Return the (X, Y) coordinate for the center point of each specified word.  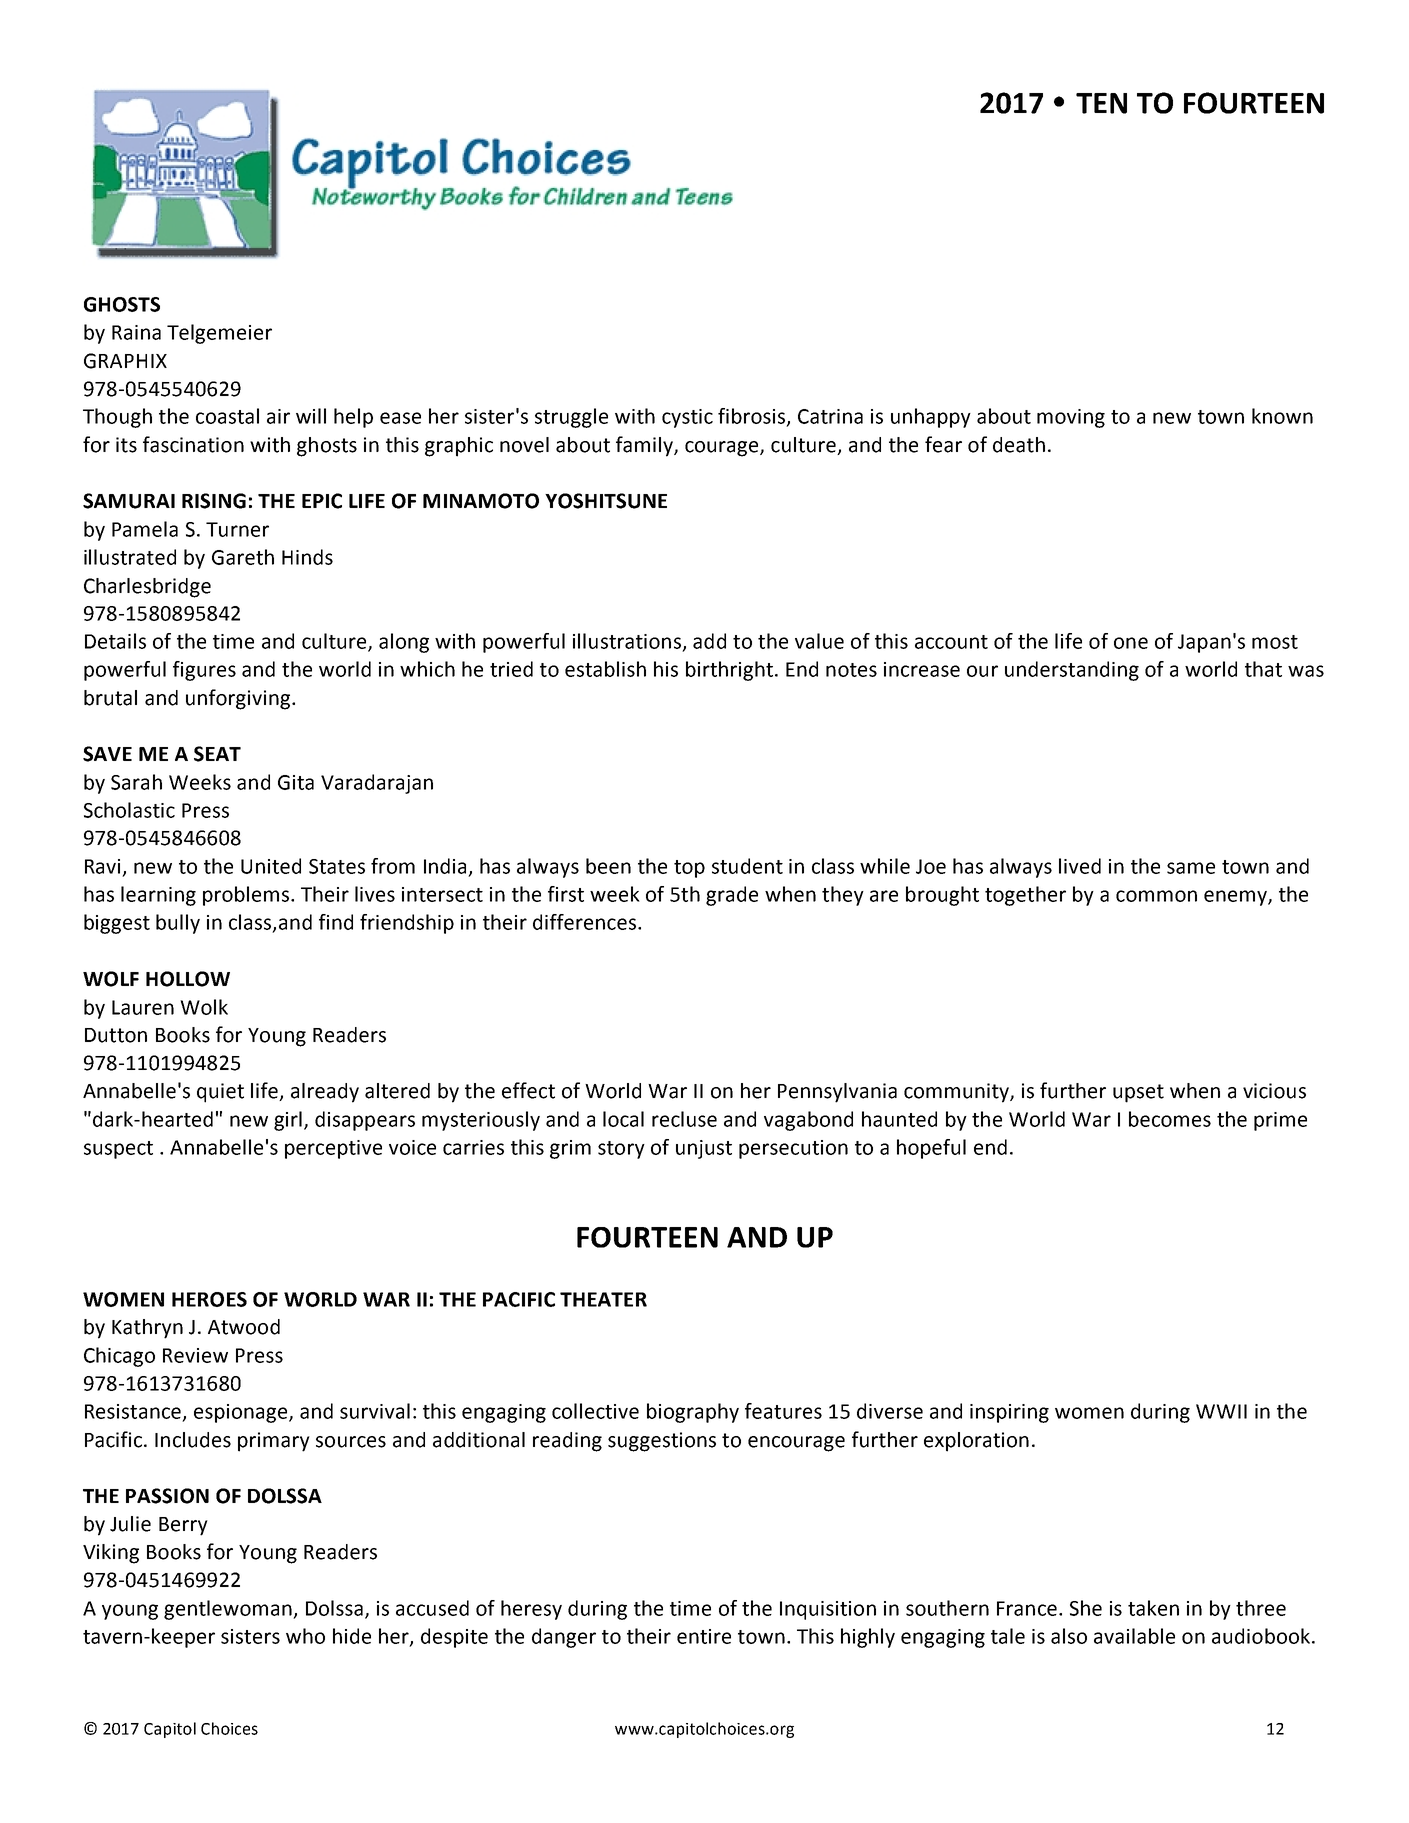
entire (704, 1636)
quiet (220, 1093)
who (305, 1636)
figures (204, 671)
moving (1071, 418)
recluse (684, 1119)
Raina (136, 332)
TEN (1101, 103)
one (1131, 643)
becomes (1170, 1119)
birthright (729, 671)
